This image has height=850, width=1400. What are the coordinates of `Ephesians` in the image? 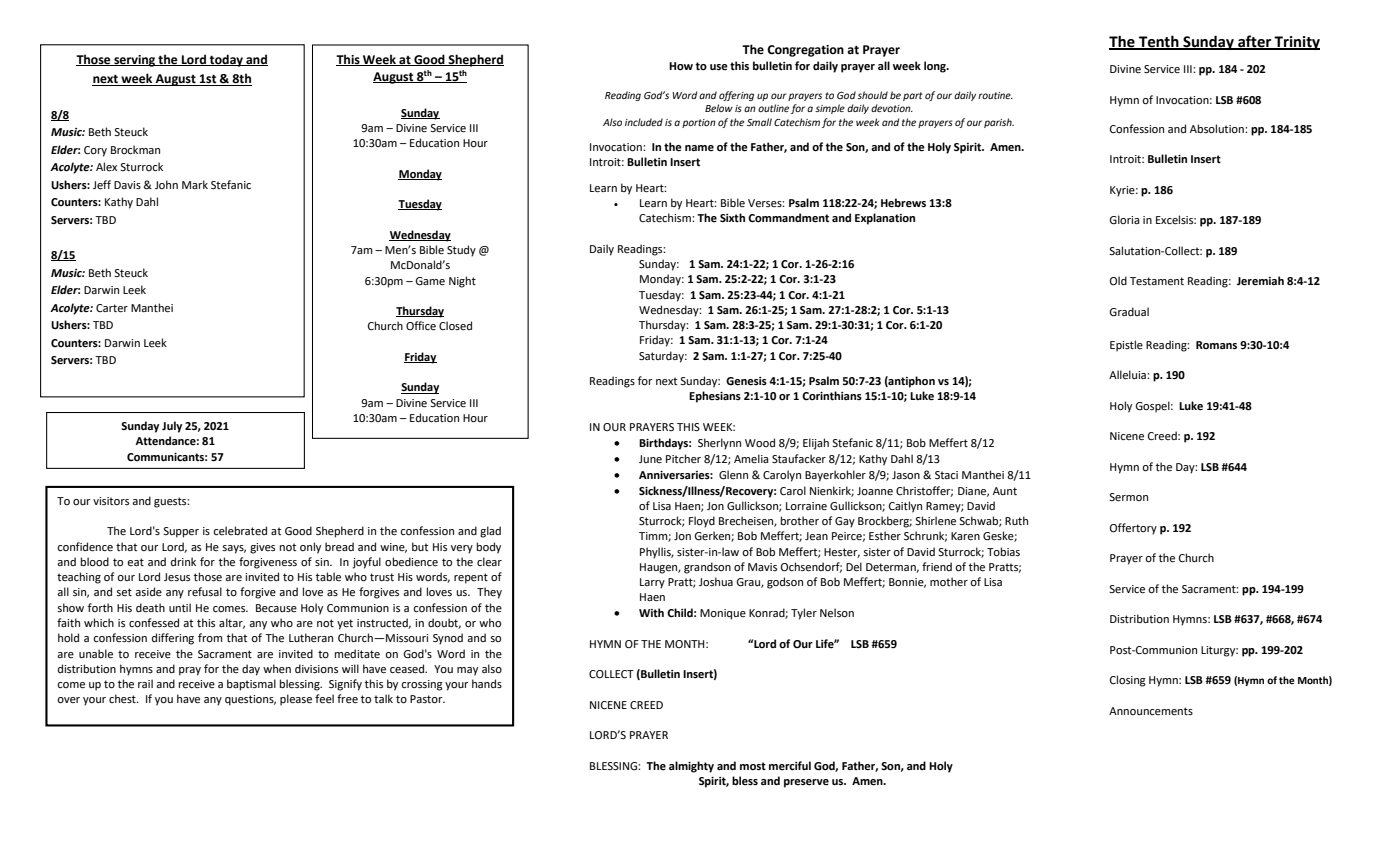 It's located at (715, 397).
